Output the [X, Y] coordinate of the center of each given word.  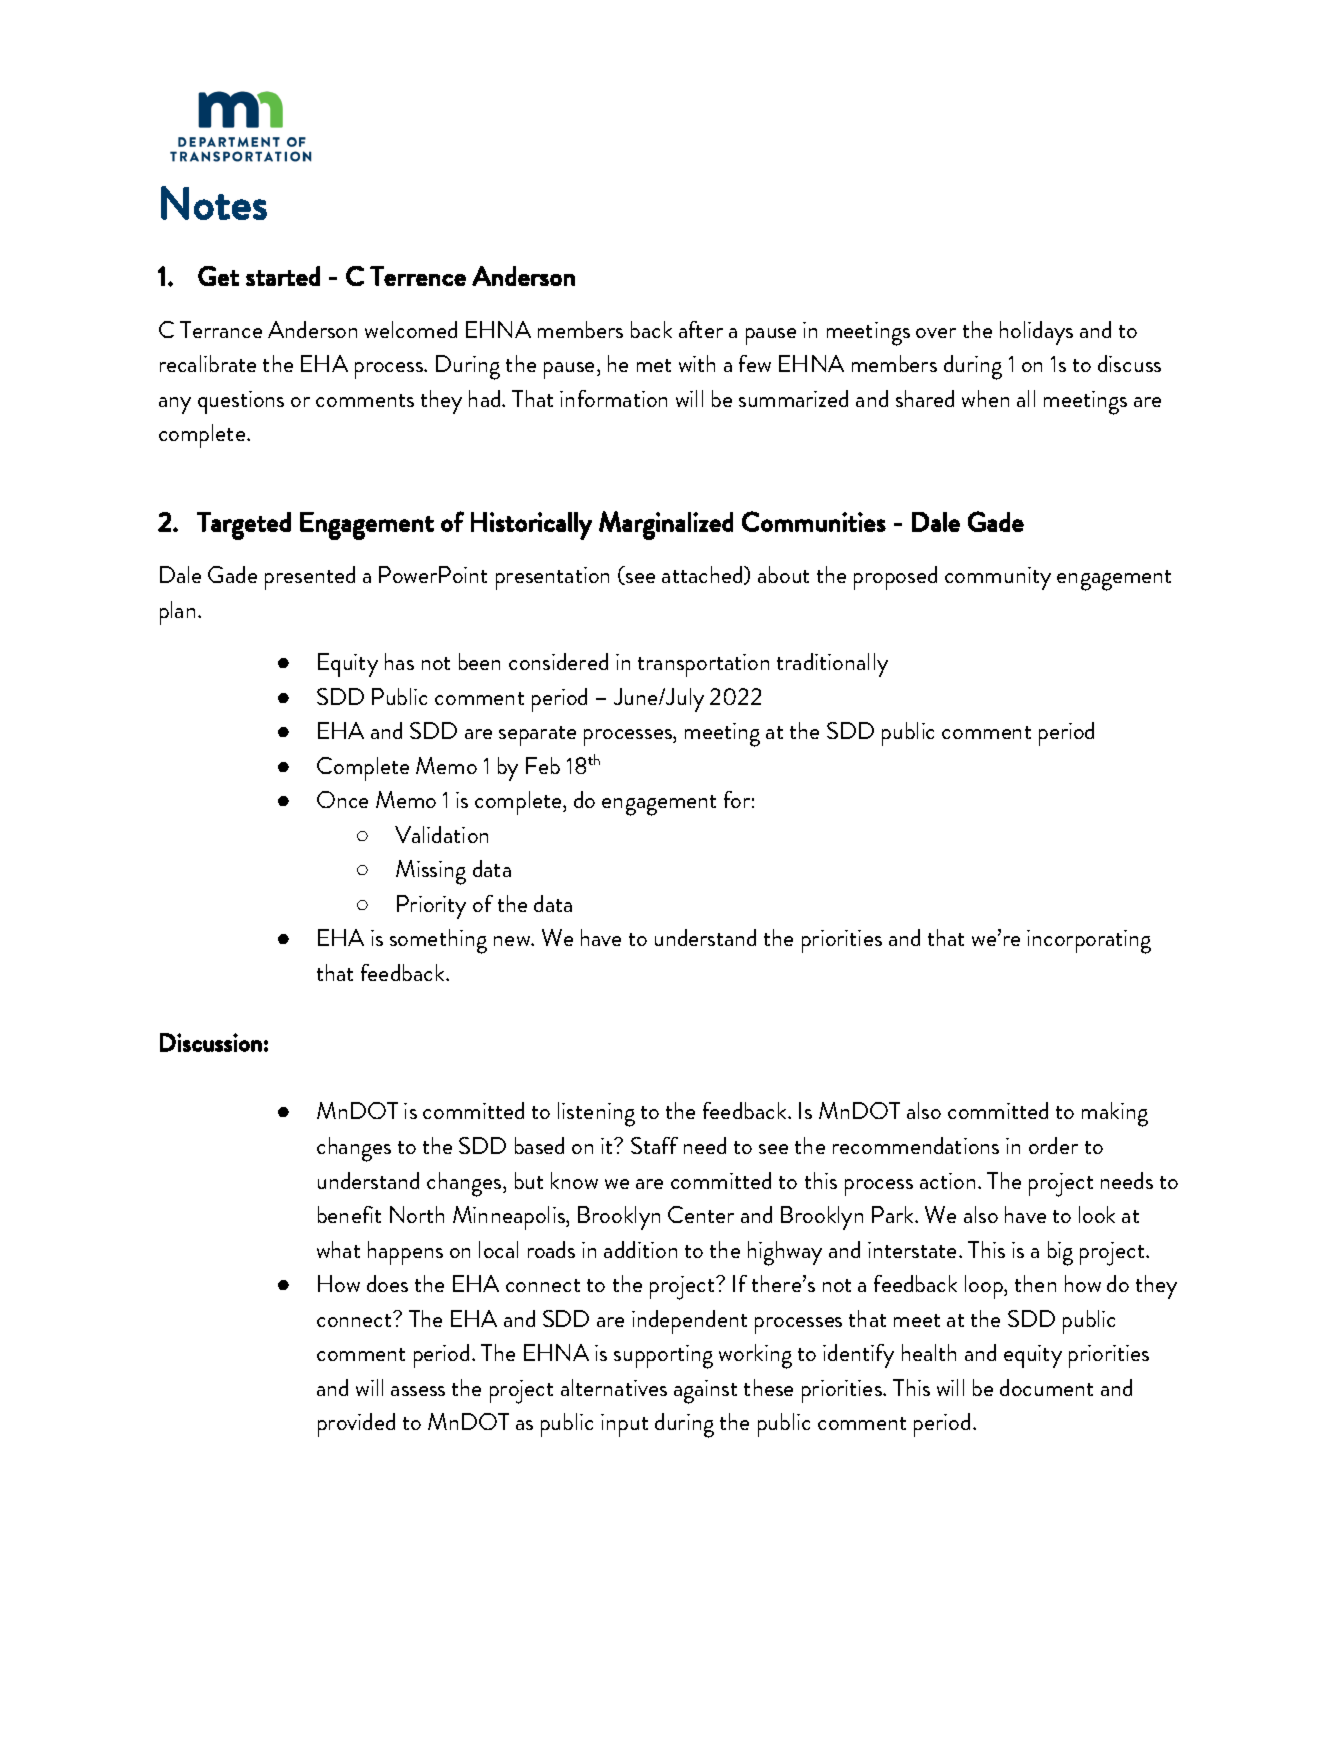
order [1053, 1145]
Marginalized [666, 525]
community [998, 578]
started [283, 276]
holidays [1036, 333]
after [701, 329]
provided [356, 1425]
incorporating [1089, 942]
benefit [349, 1214]
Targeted [244, 526]
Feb [543, 765]
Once [342, 799]
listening [596, 1114]
